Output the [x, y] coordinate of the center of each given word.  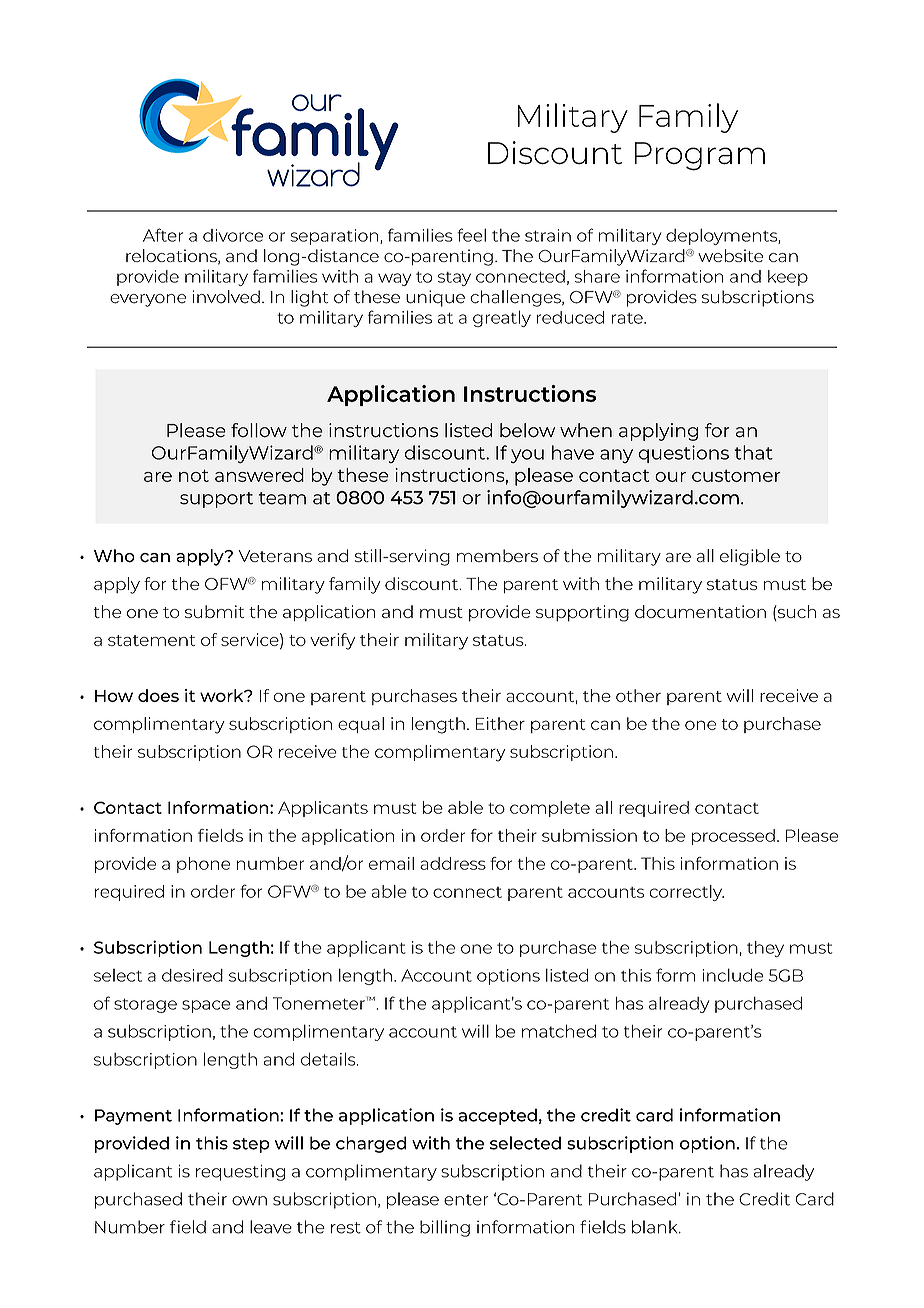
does [158, 695]
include [733, 975]
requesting [240, 1172]
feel [471, 235]
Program [700, 156]
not [194, 475]
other [638, 695]
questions [683, 454]
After [163, 235]
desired [192, 975]
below [527, 430]
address [453, 863]
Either [500, 723]
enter [466, 1200]
